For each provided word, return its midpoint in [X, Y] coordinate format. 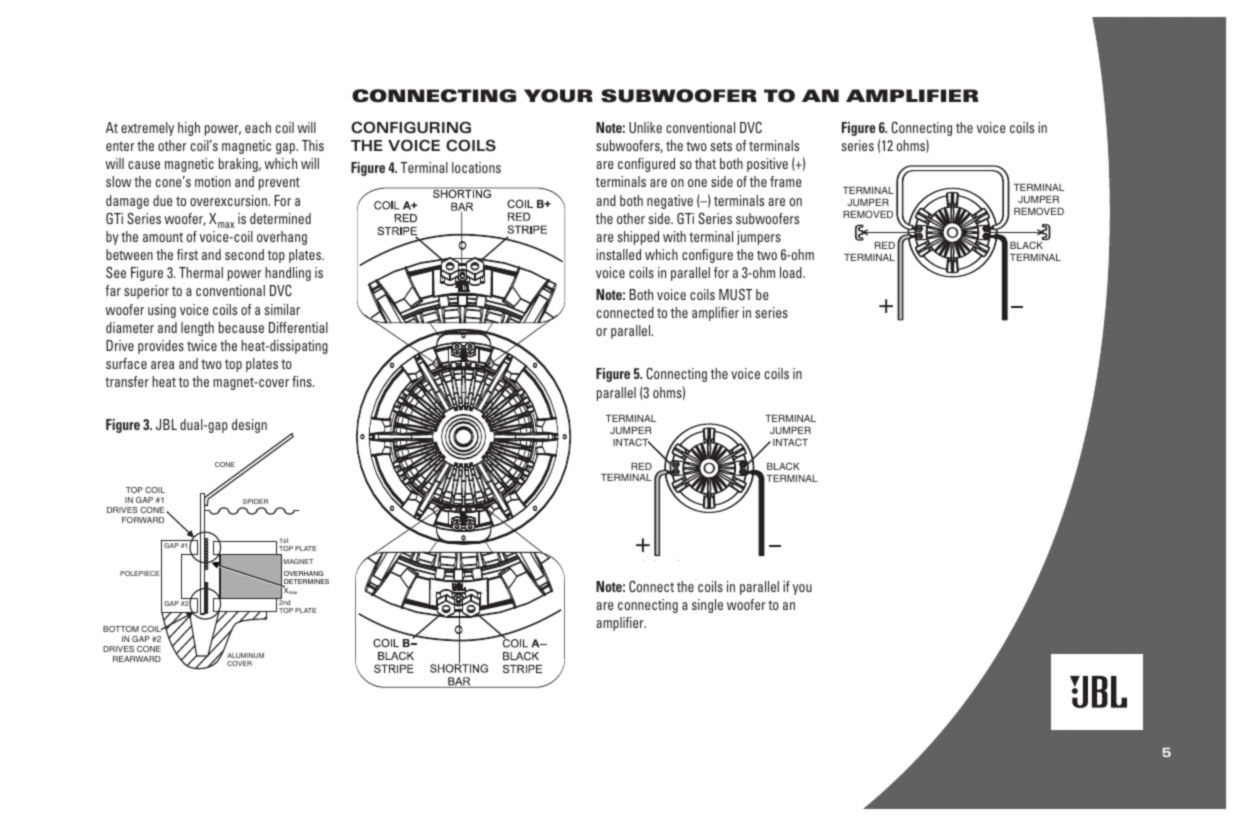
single [707, 606]
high [189, 129]
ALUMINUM [245, 655]
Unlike [645, 127]
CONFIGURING [411, 127]
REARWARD [137, 659]
